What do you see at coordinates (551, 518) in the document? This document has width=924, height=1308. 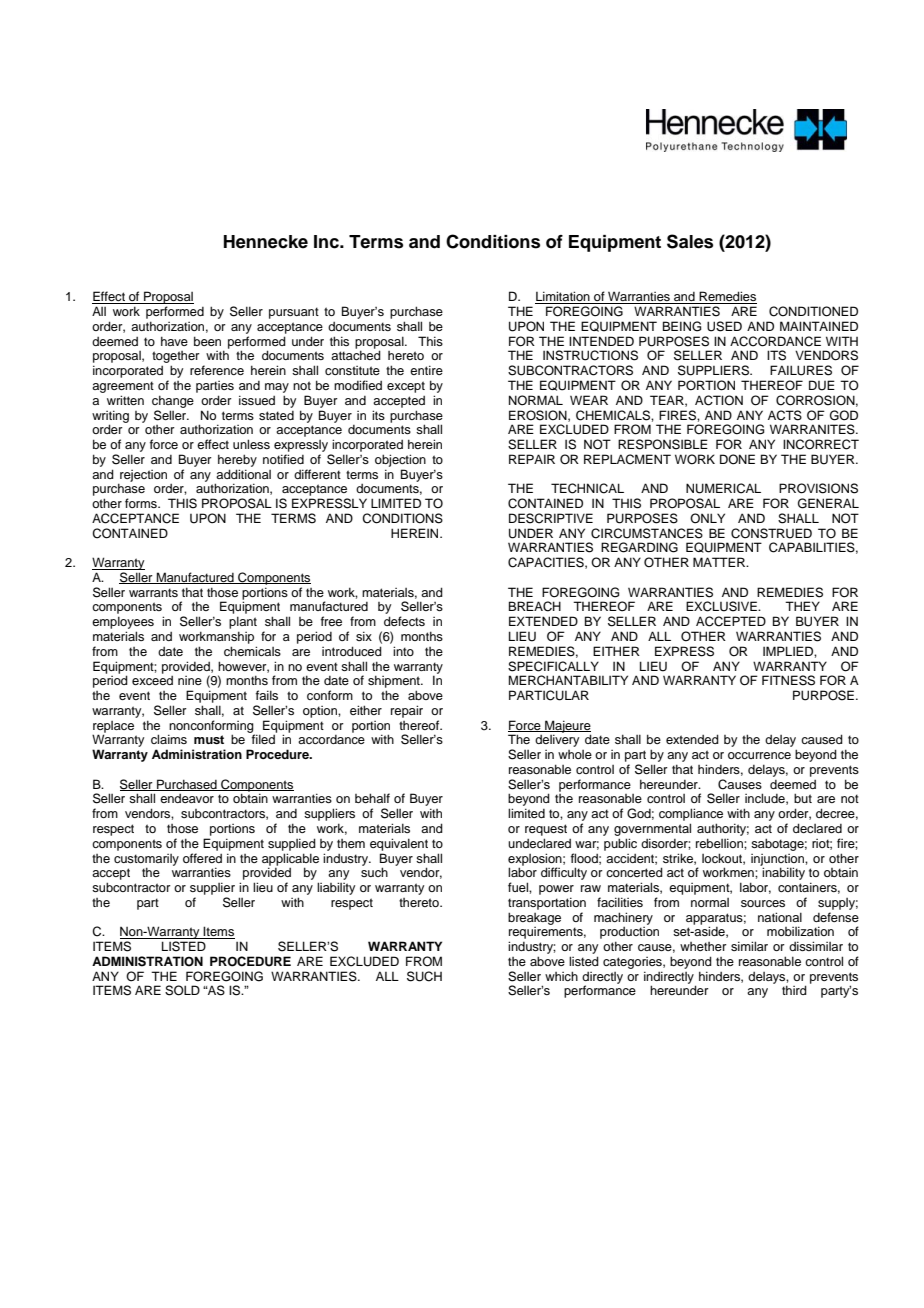 I see `DESCRIPTIVE` at bounding box center [551, 518].
